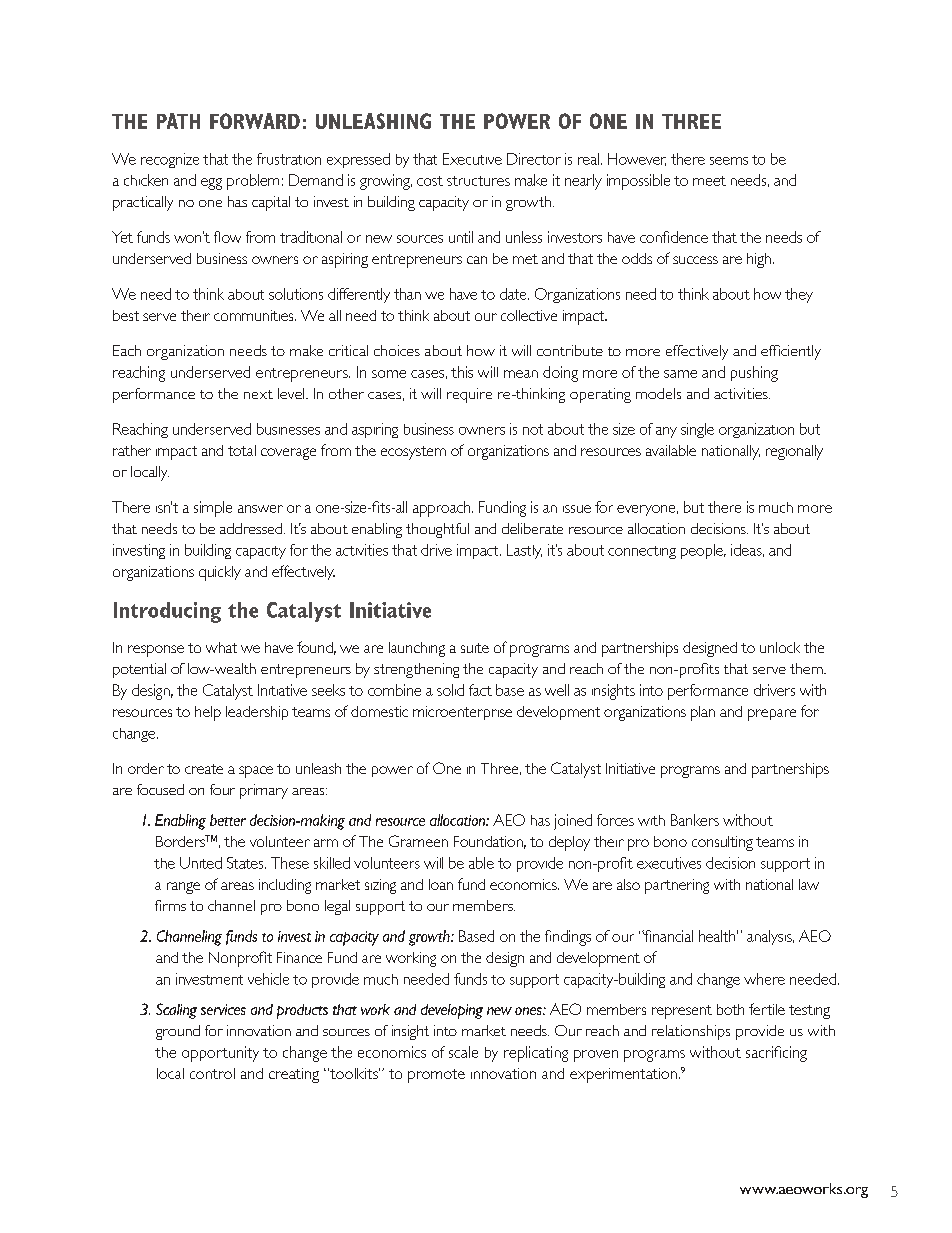  What do you see at coordinates (691, 1032) in the screenshot?
I see `relationships` at bounding box center [691, 1032].
